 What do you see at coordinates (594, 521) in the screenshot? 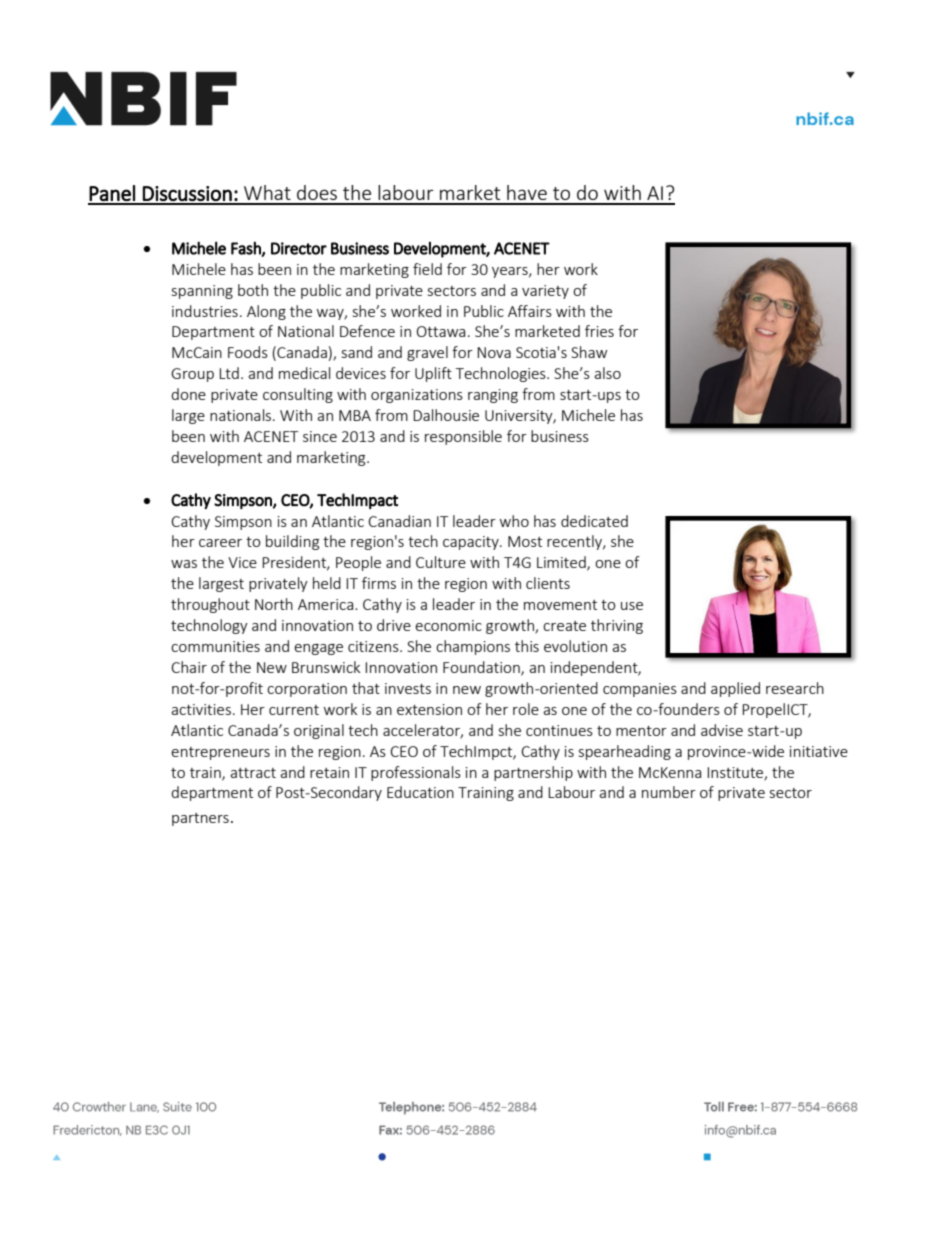
I see `dedicated` at bounding box center [594, 521].
